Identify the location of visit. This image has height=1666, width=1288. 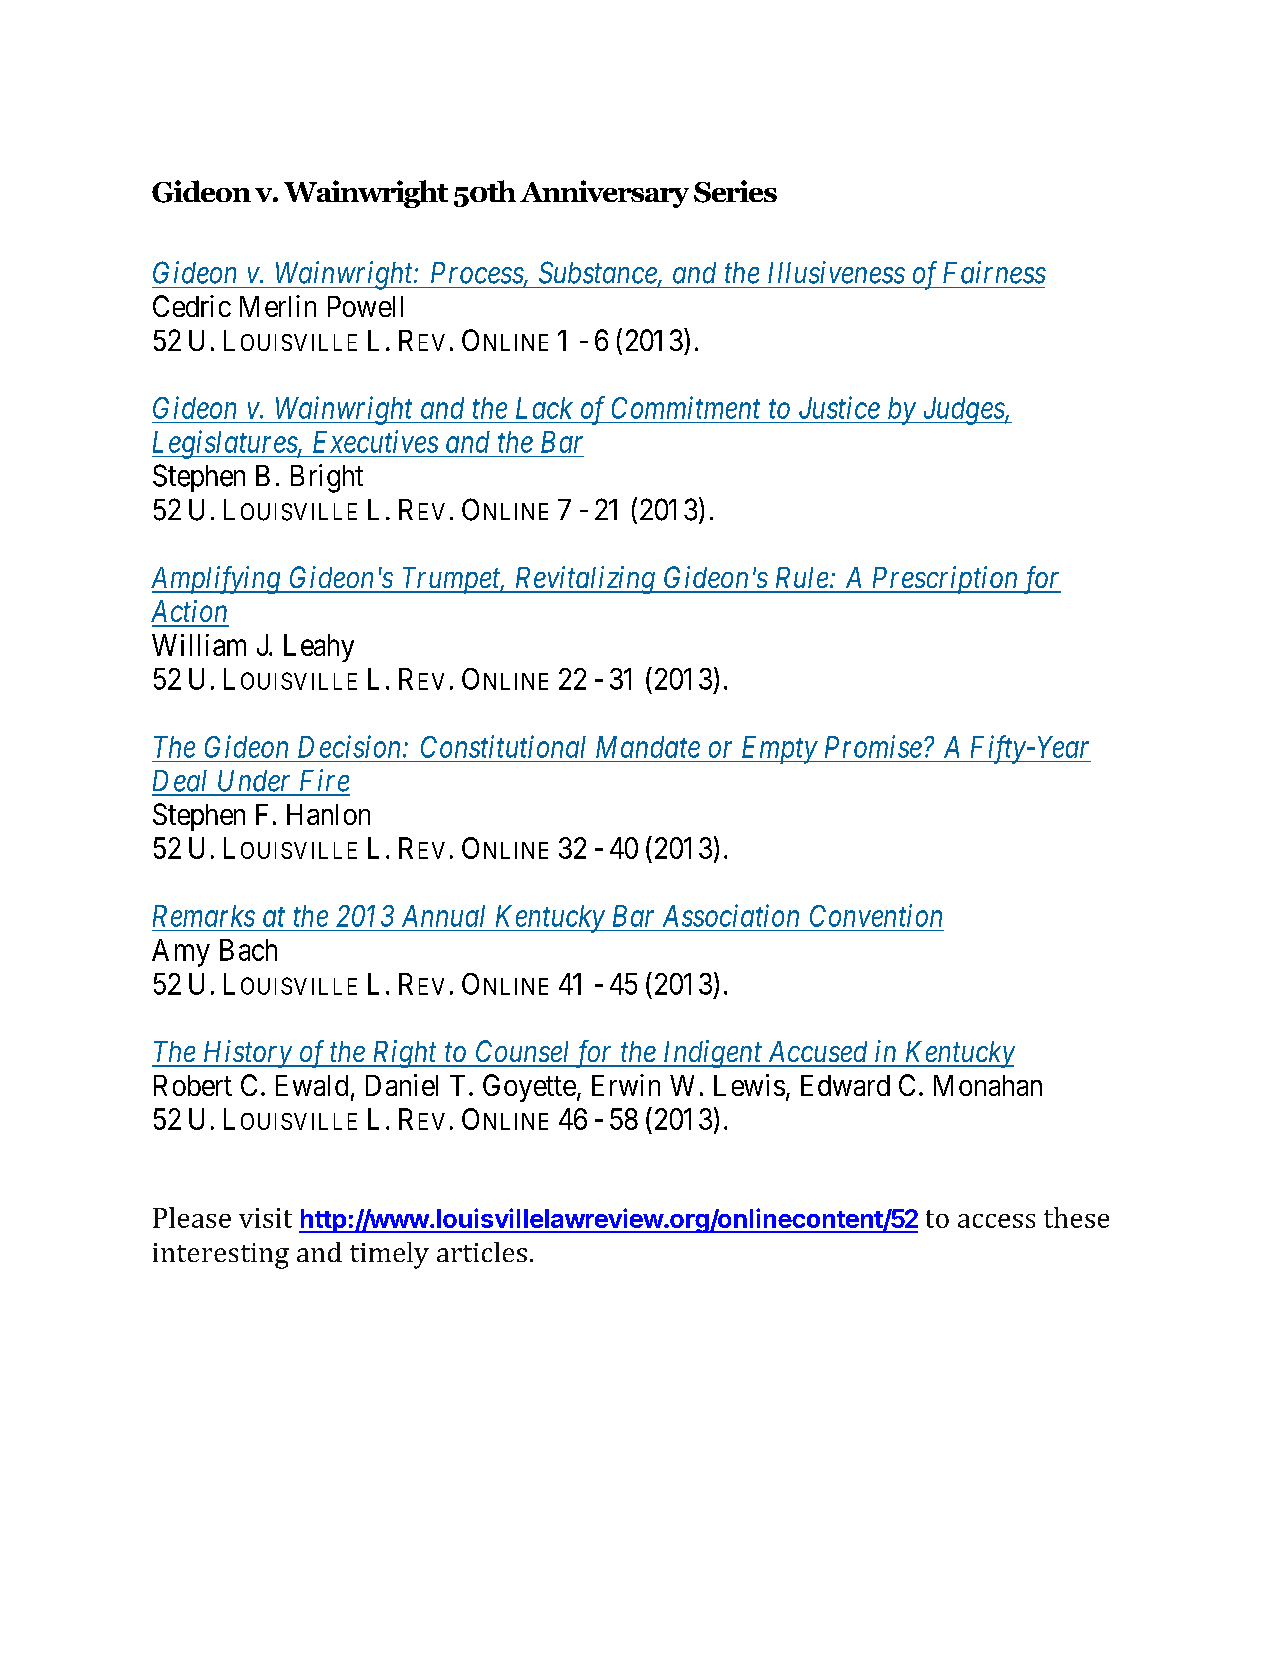
(265, 1218).
